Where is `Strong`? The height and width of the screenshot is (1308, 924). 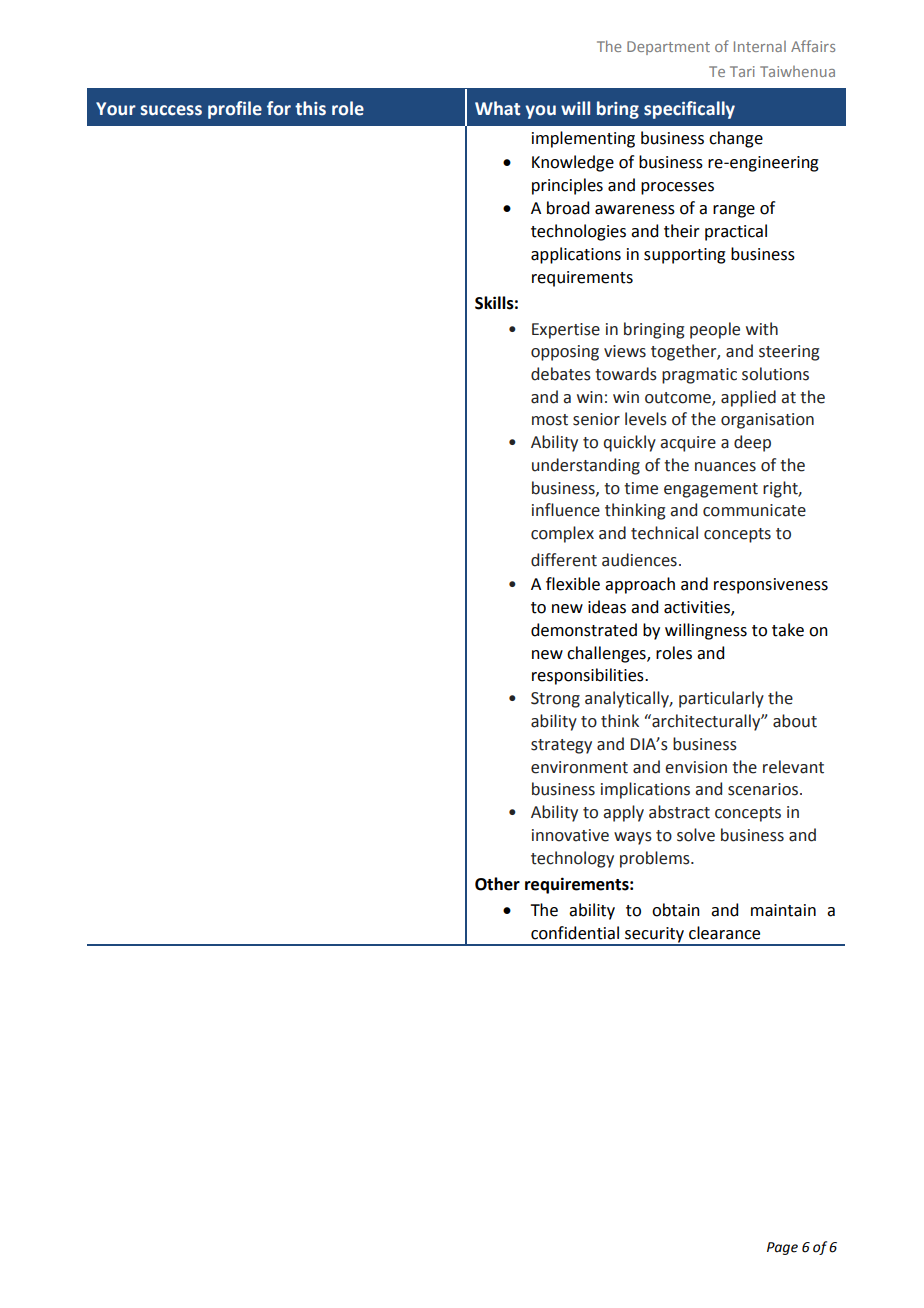 Strong is located at coordinates (555, 700).
